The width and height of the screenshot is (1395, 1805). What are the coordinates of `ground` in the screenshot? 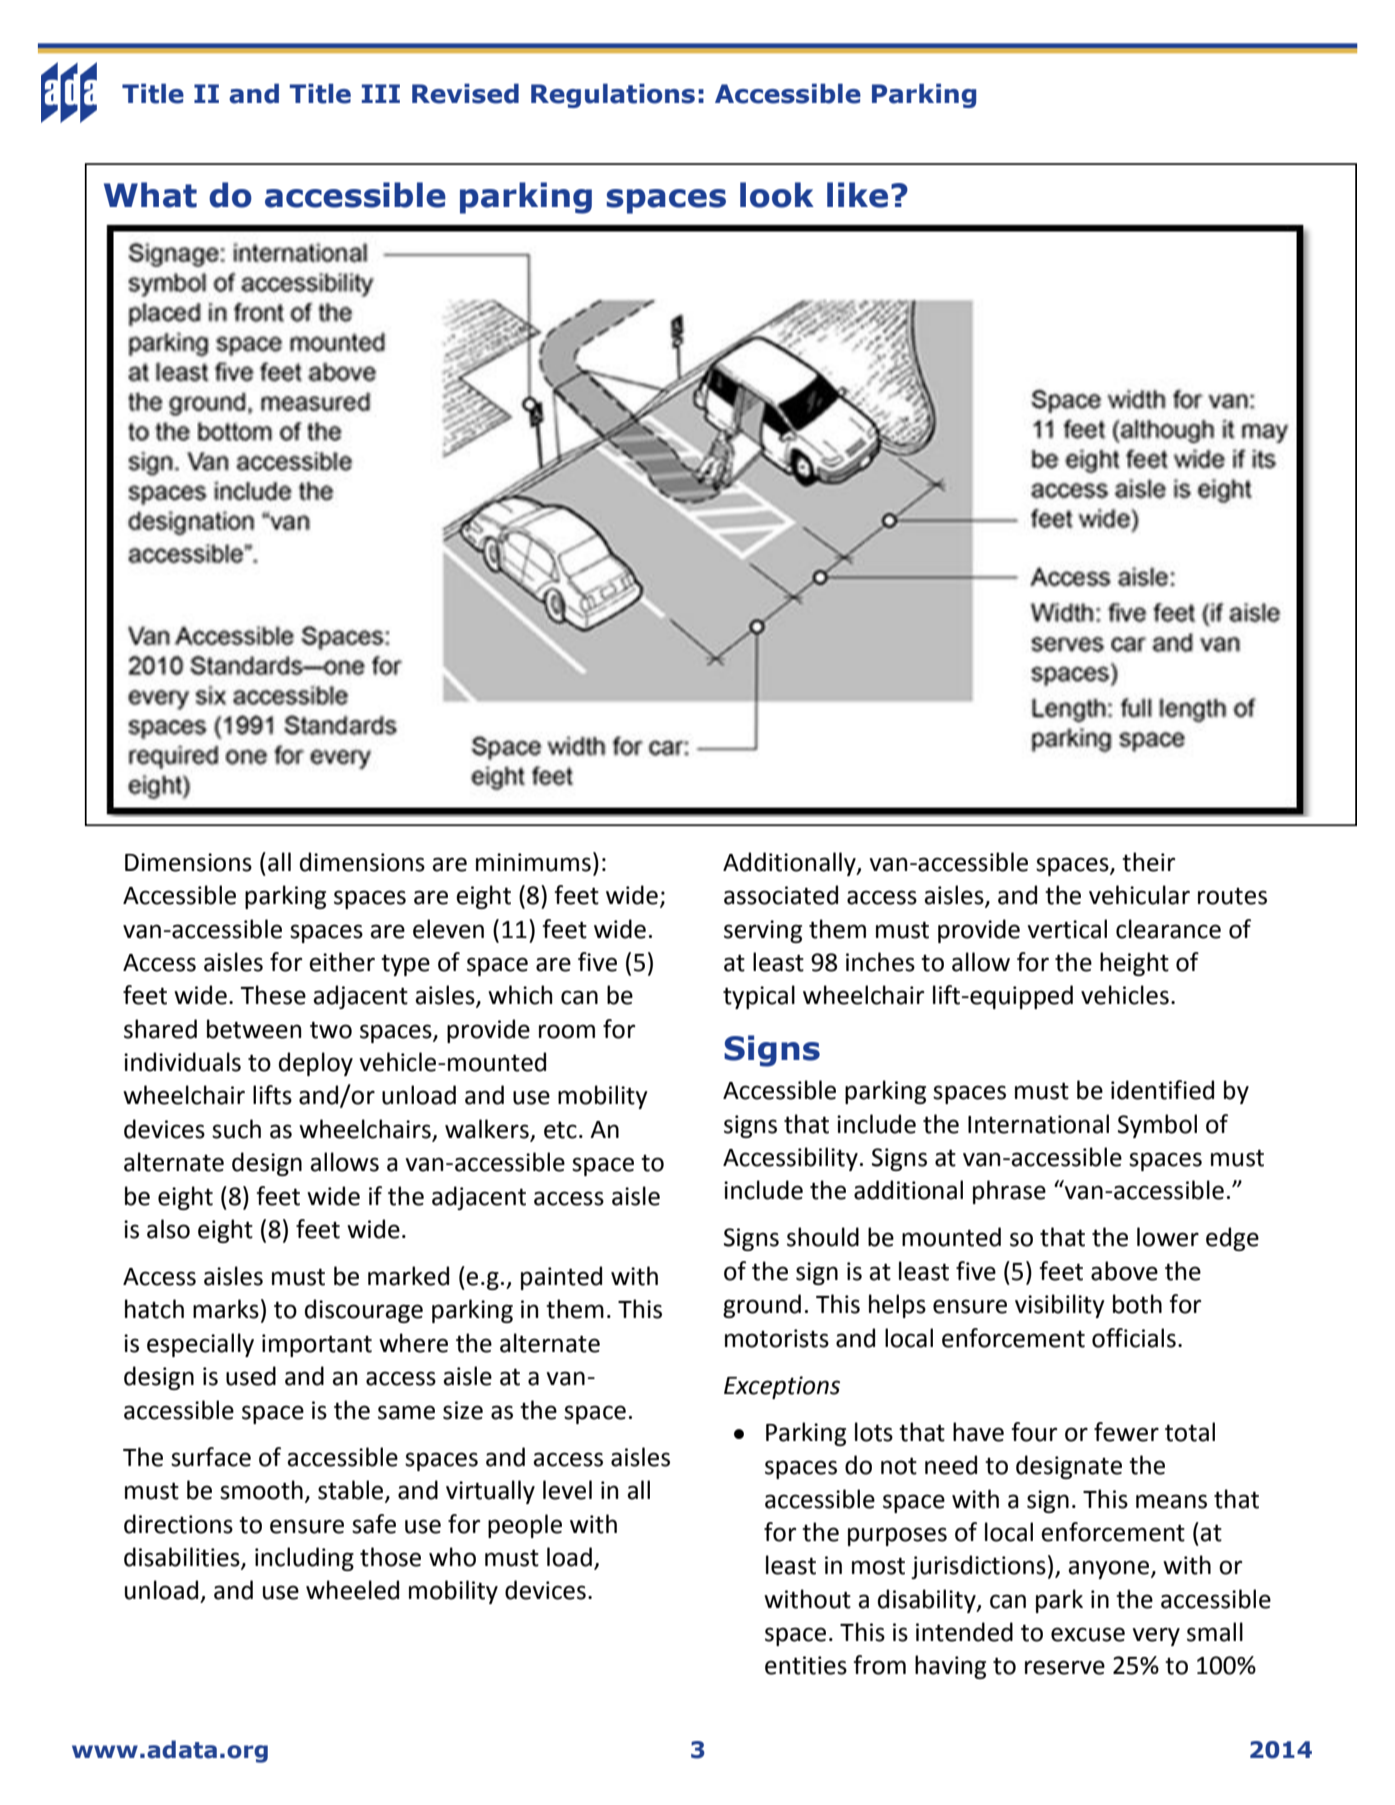 It's located at (762, 1306).
